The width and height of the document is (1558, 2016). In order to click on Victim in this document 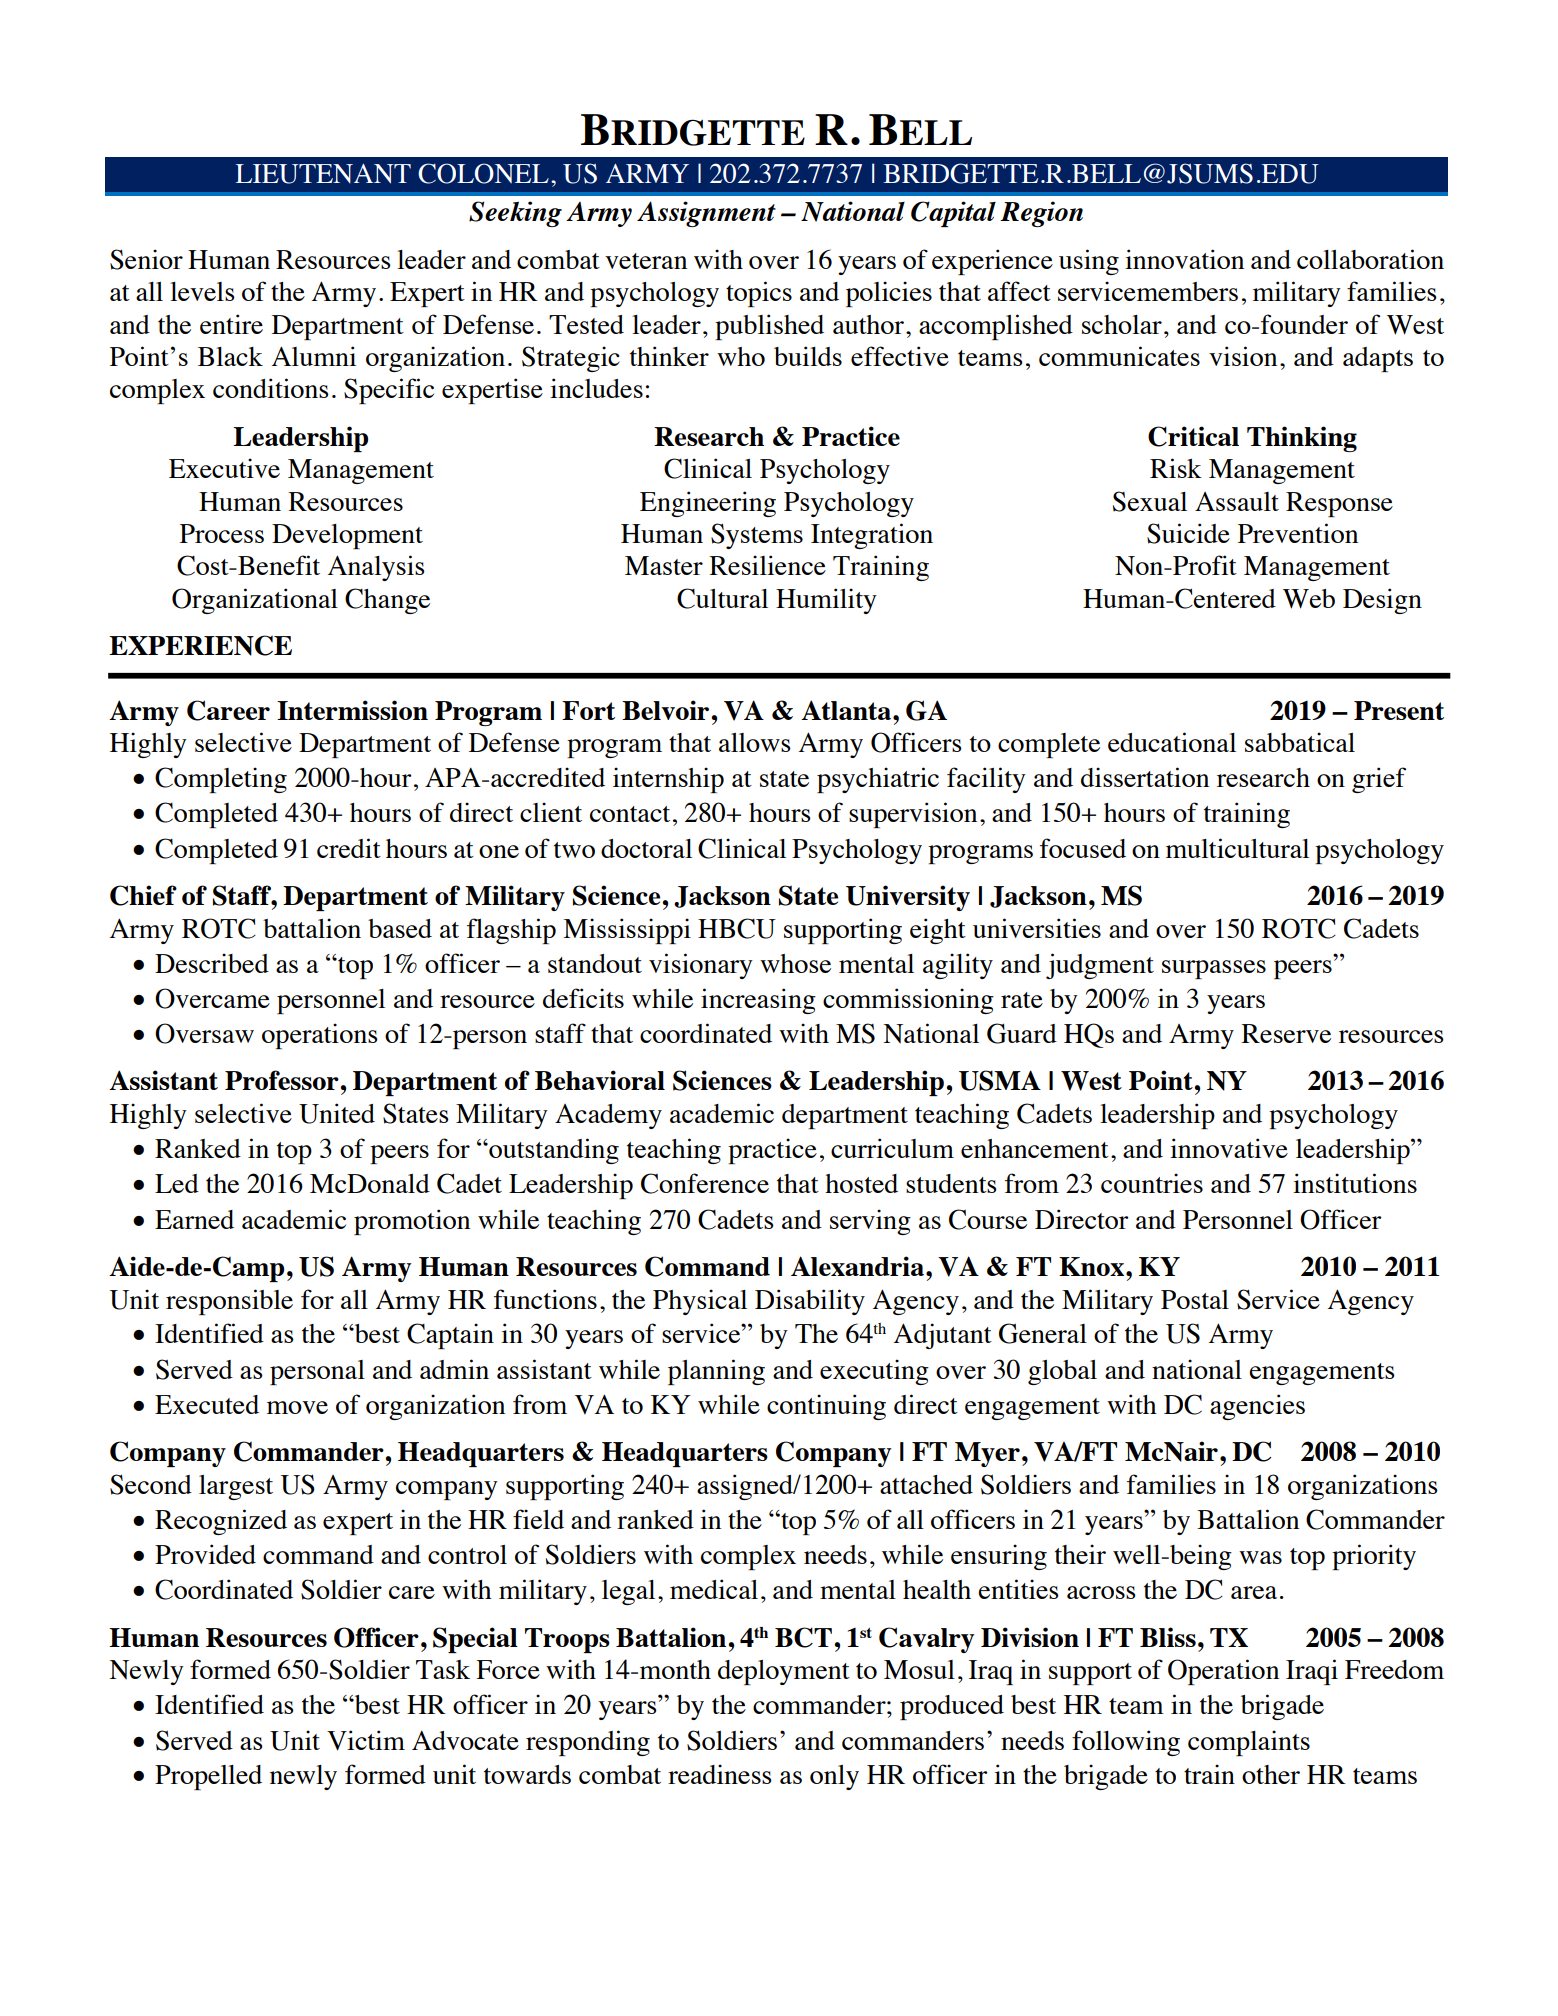, I will do `click(366, 1740)`.
